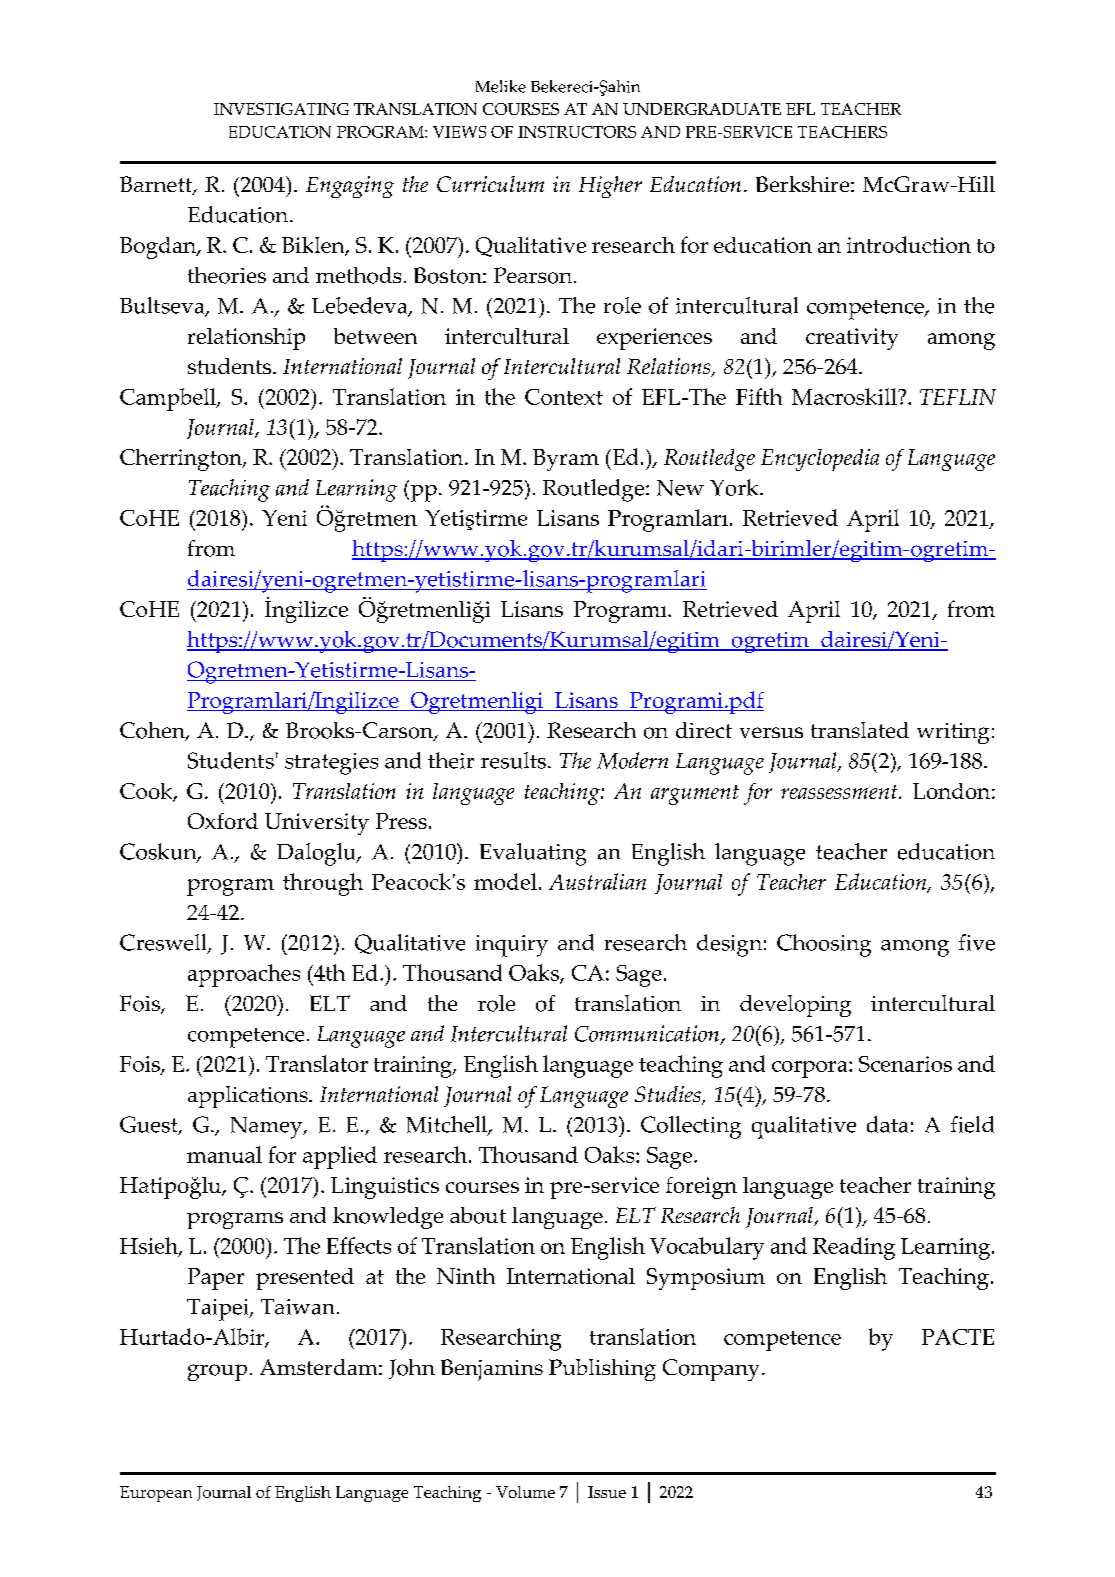  Describe the element at coordinates (887, 1124) in the screenshot. I see `data` at that location.
